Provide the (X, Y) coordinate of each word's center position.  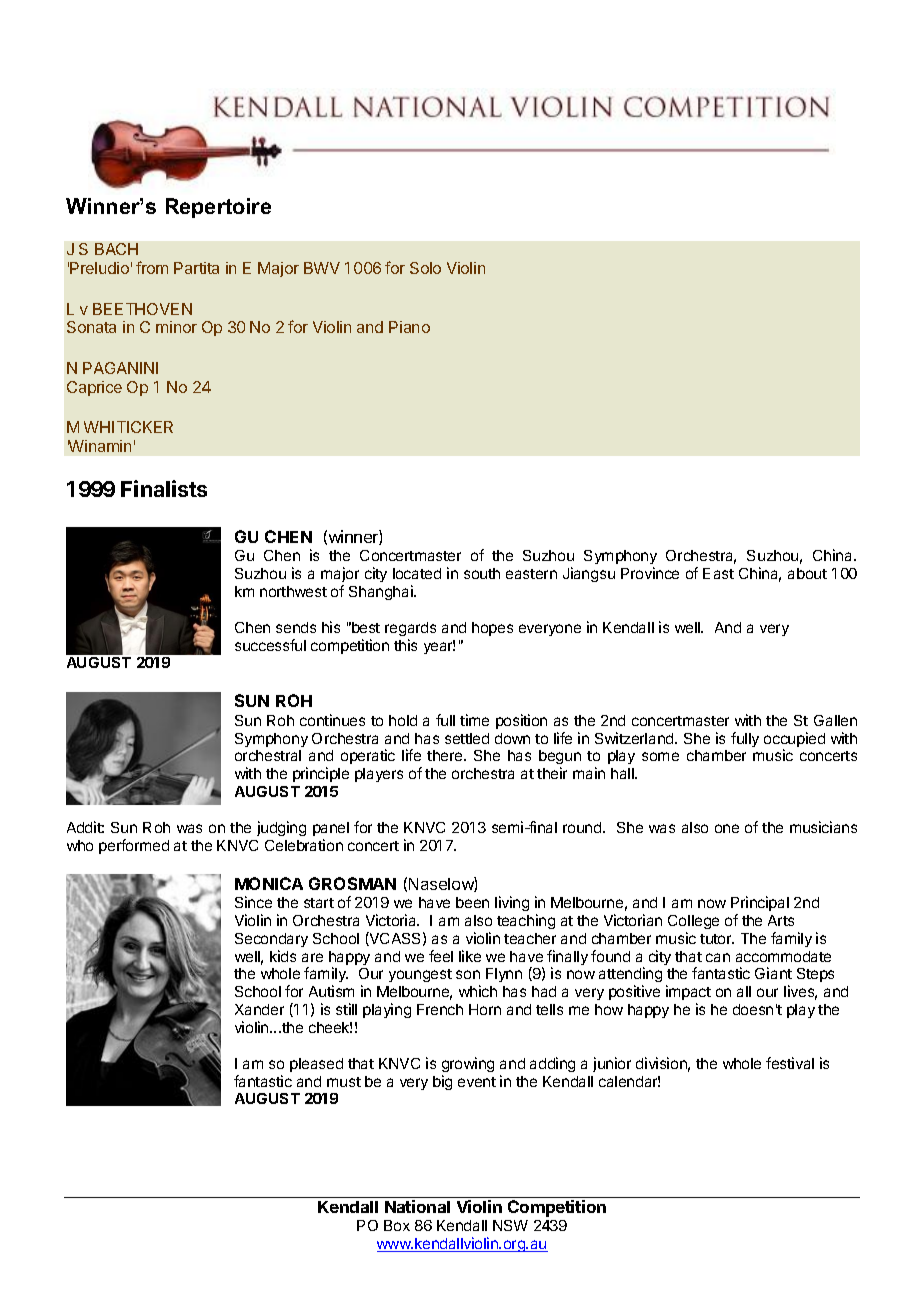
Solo (425, 268)
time (474, 720)
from (152, 267)
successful (270, 645)
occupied (794, 741)
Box (397, 1225)
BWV (322, 268)
